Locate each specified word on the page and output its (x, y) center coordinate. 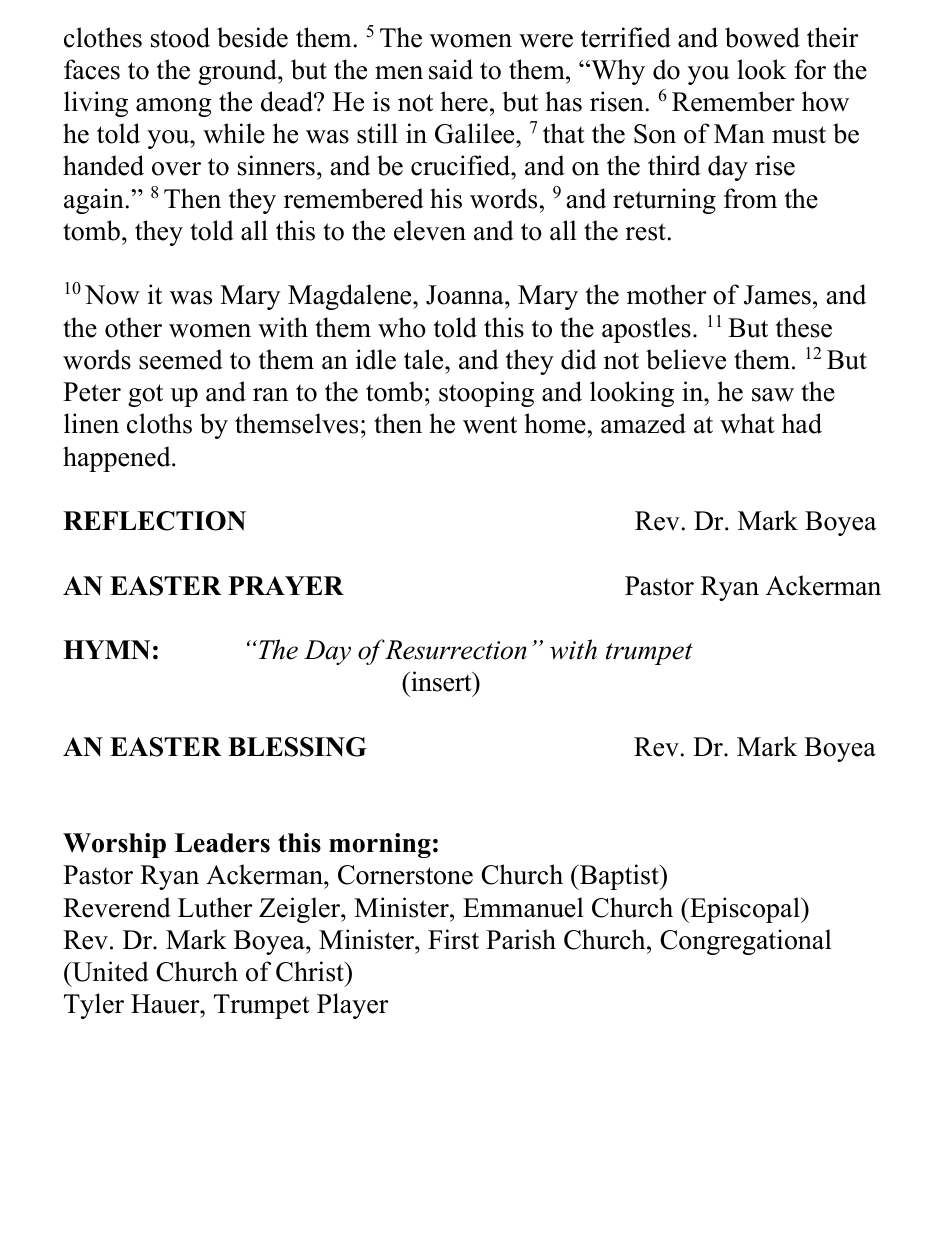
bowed (762, 37)
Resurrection (455, 650)
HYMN (106, 650)
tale (425, 359)
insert (441, 681)
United (109, 971)
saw (773, 395)
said (451, 69)
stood (180, 37)
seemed (181, 359)
